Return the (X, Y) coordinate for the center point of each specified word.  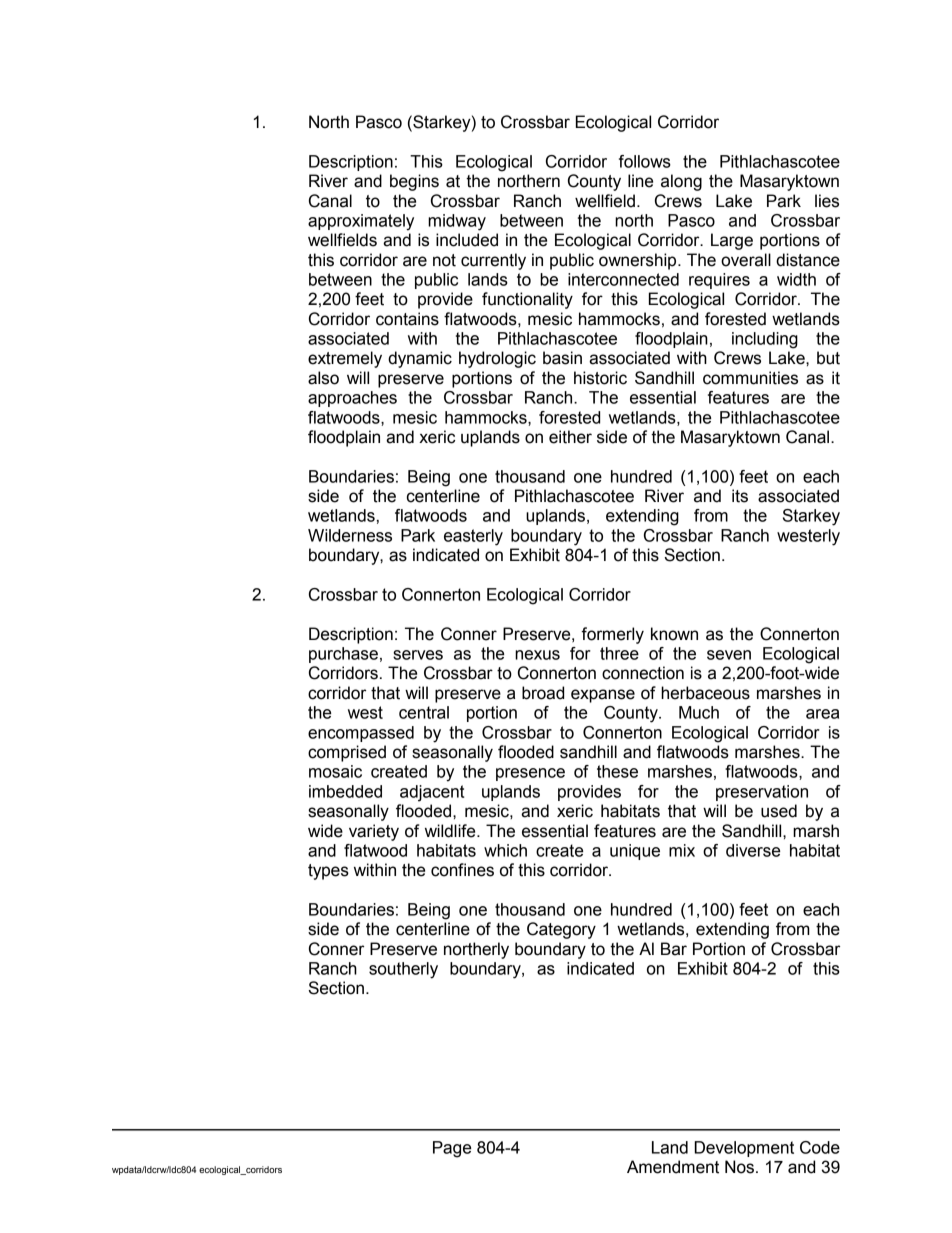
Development (744, 1149)
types (328, 872)
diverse (753, 850)
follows (645, 161)
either (570, 437)
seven (729, 655)
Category (561, 930)
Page (452, 1149)
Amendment (673, 1167)
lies (827, 201)
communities (750, 378)
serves (418, 655)
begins (414, 182)
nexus (537, 655)
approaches (352, 399)
